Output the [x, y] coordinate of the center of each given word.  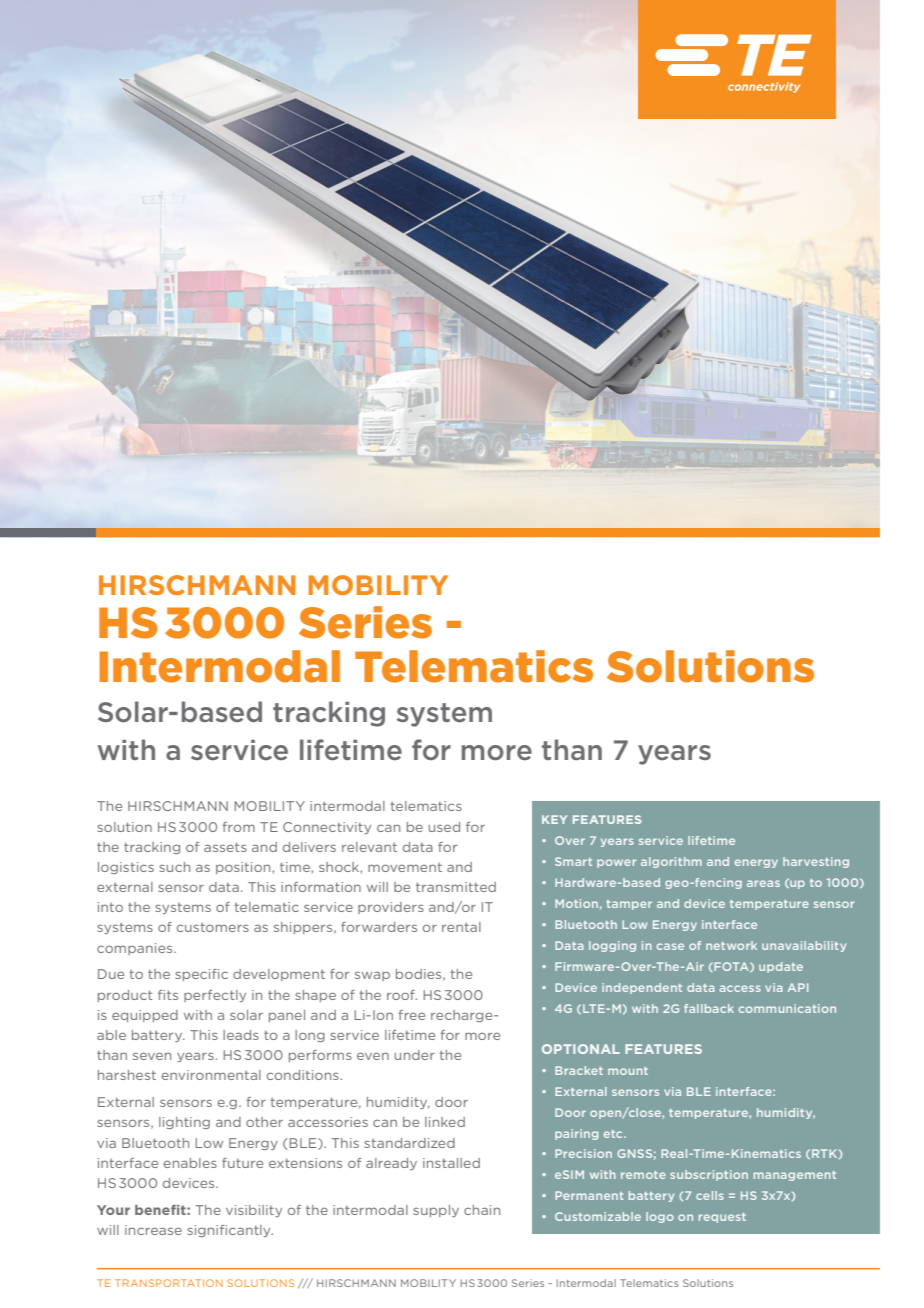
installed [451, 1163]
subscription [709, 1175]
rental [461, 927]
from [239, 827]
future [242, 1163]
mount [628, 1071]
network [731, 945]
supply [436, 1211]
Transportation [169, 1283]
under [415, 1055]
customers [213, 927]
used [444, 827]
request [722, 1218]
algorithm [671, 862]
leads [241, 1035]
